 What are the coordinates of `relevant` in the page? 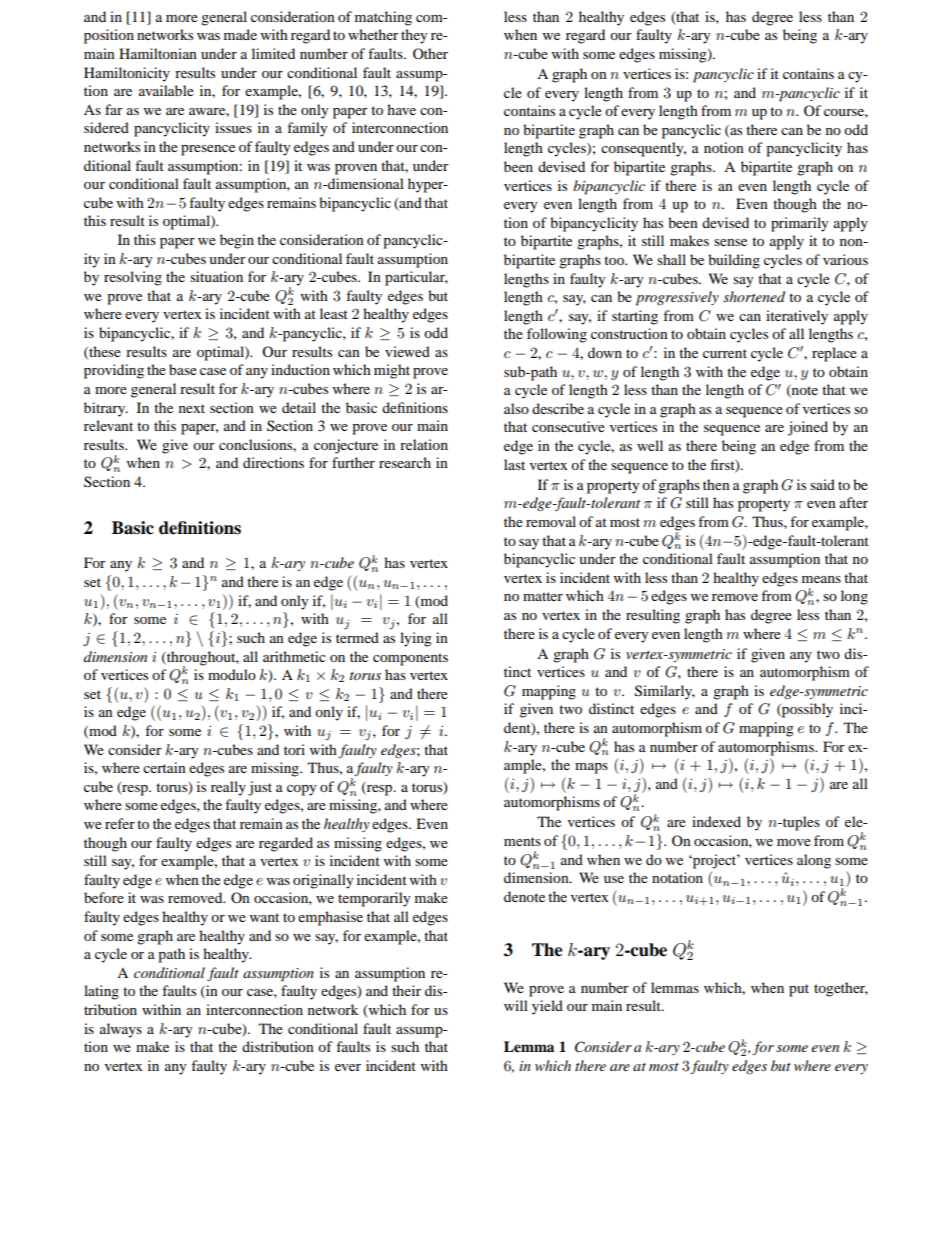 It's located at (108, 425).
